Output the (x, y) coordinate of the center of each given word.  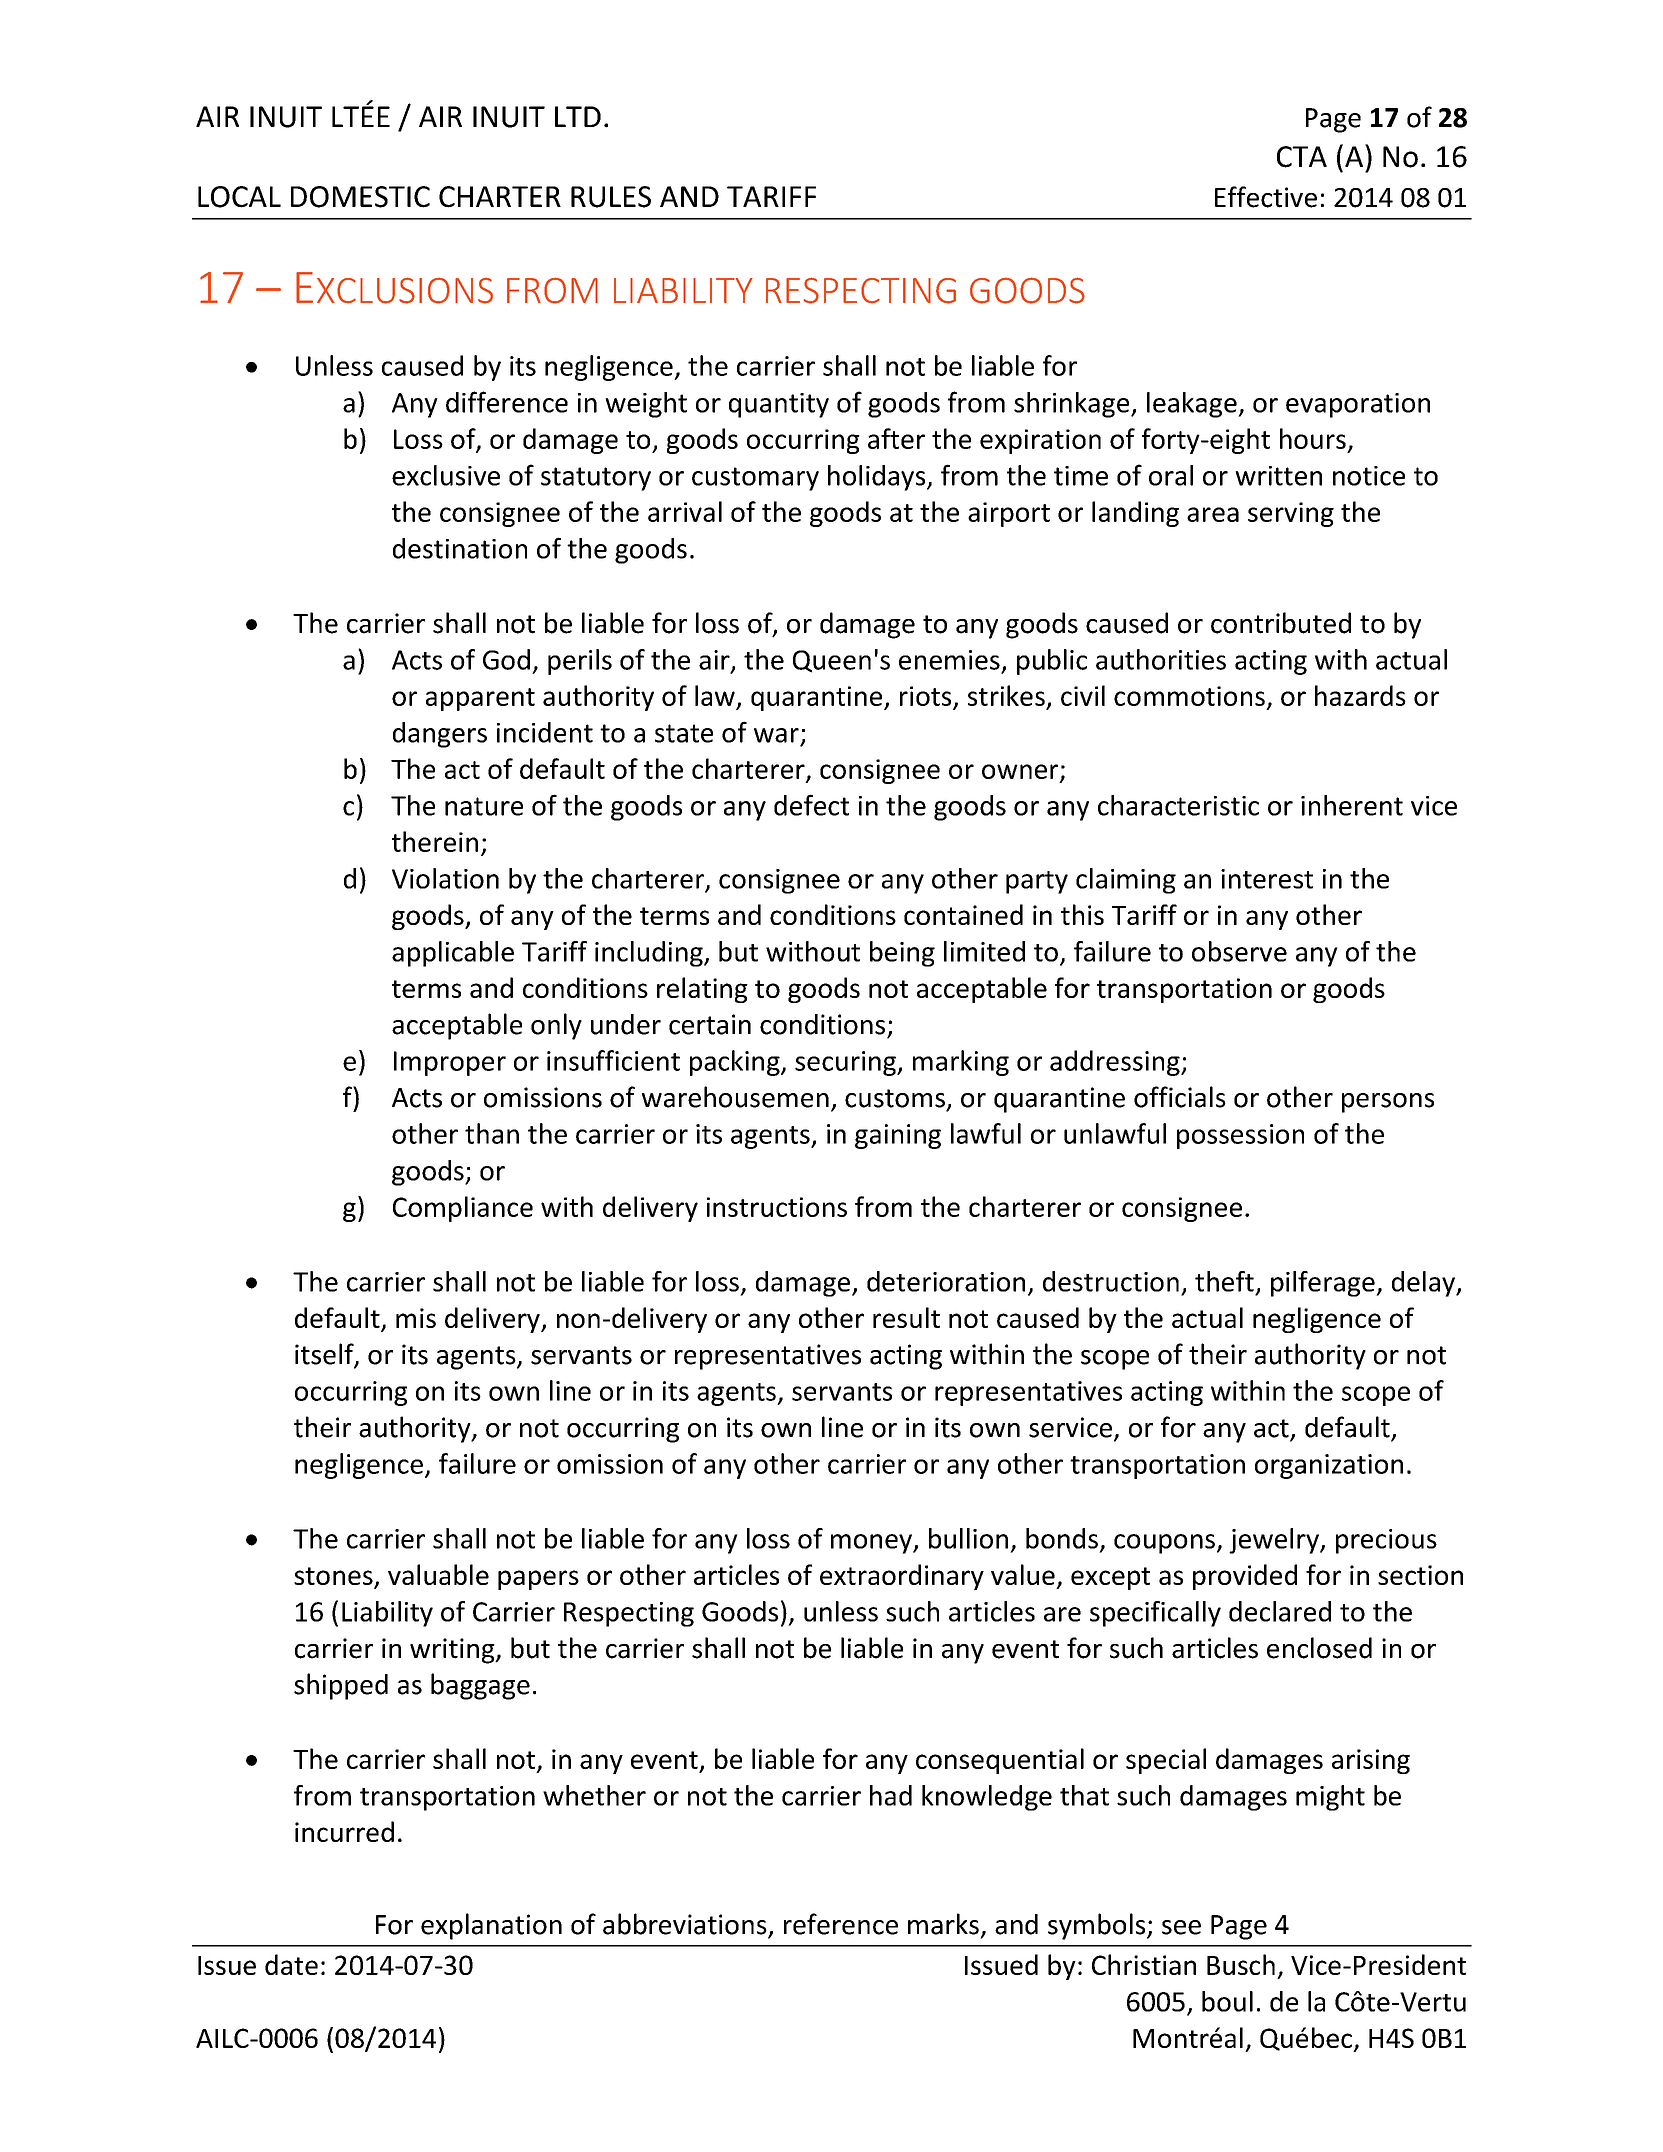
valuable (438, 1574)
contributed (1281, 623)
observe (1239, 951)
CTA (1302, 157)
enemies (949, 660)
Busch (1241, 1964)
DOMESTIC (360, 197)
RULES (611, 197)
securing (846, 1063)
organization (1329, 1466)
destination (460, 548)
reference (841, 1924)
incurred (344, 1831)
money (872, 1544)
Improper (450, 1063)
